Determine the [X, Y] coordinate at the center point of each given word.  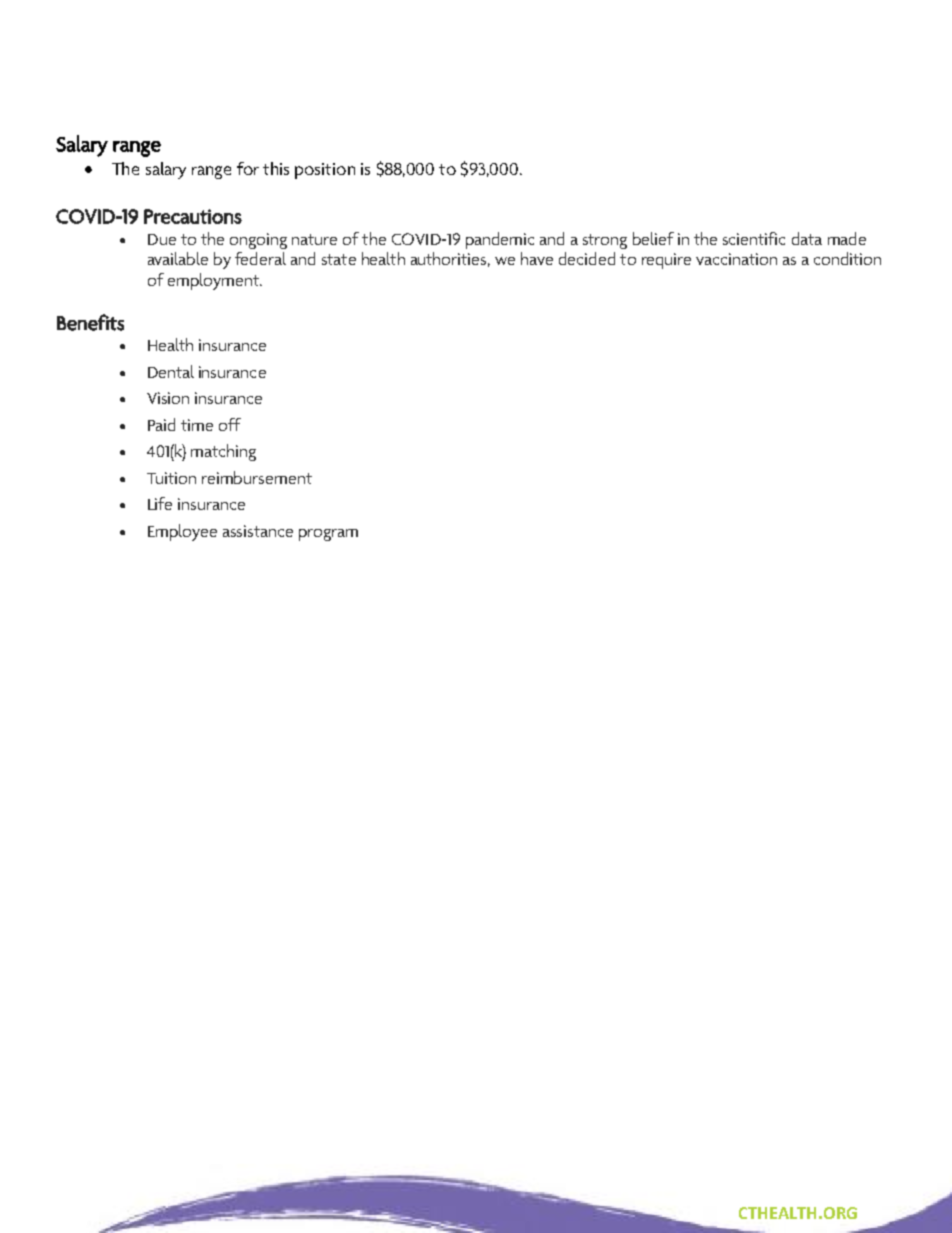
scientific [754, 238]
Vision [168, 398]
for [248, 168]
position [325, 171]
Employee [182, 532]
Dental [171, 371]
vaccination [736, 259]
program [328, 535]
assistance [258, 531]
